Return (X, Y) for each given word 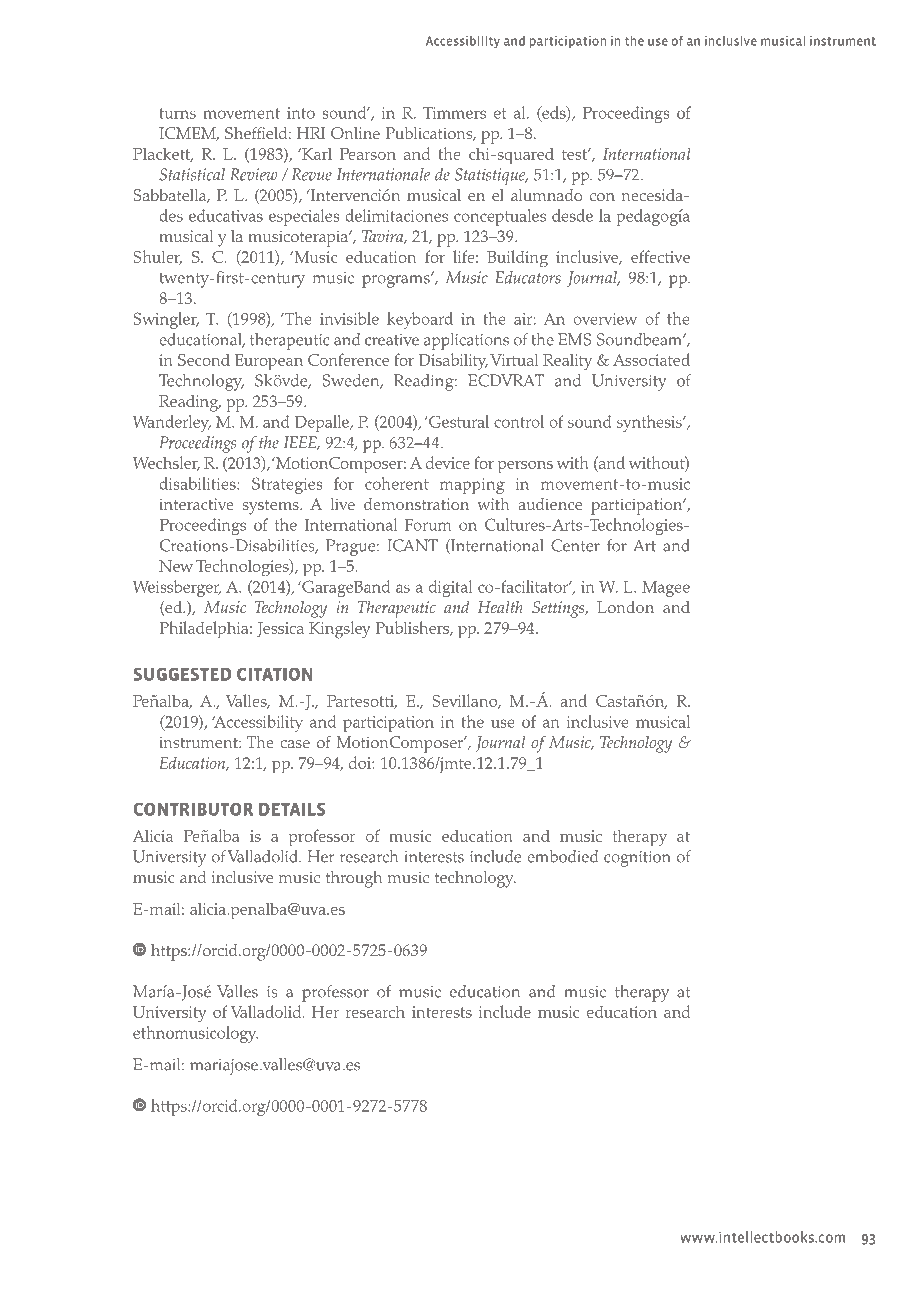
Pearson (368, 154)
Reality (567, 362)
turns (177, 113)
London (625, 607)
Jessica (280, 629)
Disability (453, 362)
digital (451, 588)
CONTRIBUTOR (193, 809)
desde (572, 215)
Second (204, 359)
